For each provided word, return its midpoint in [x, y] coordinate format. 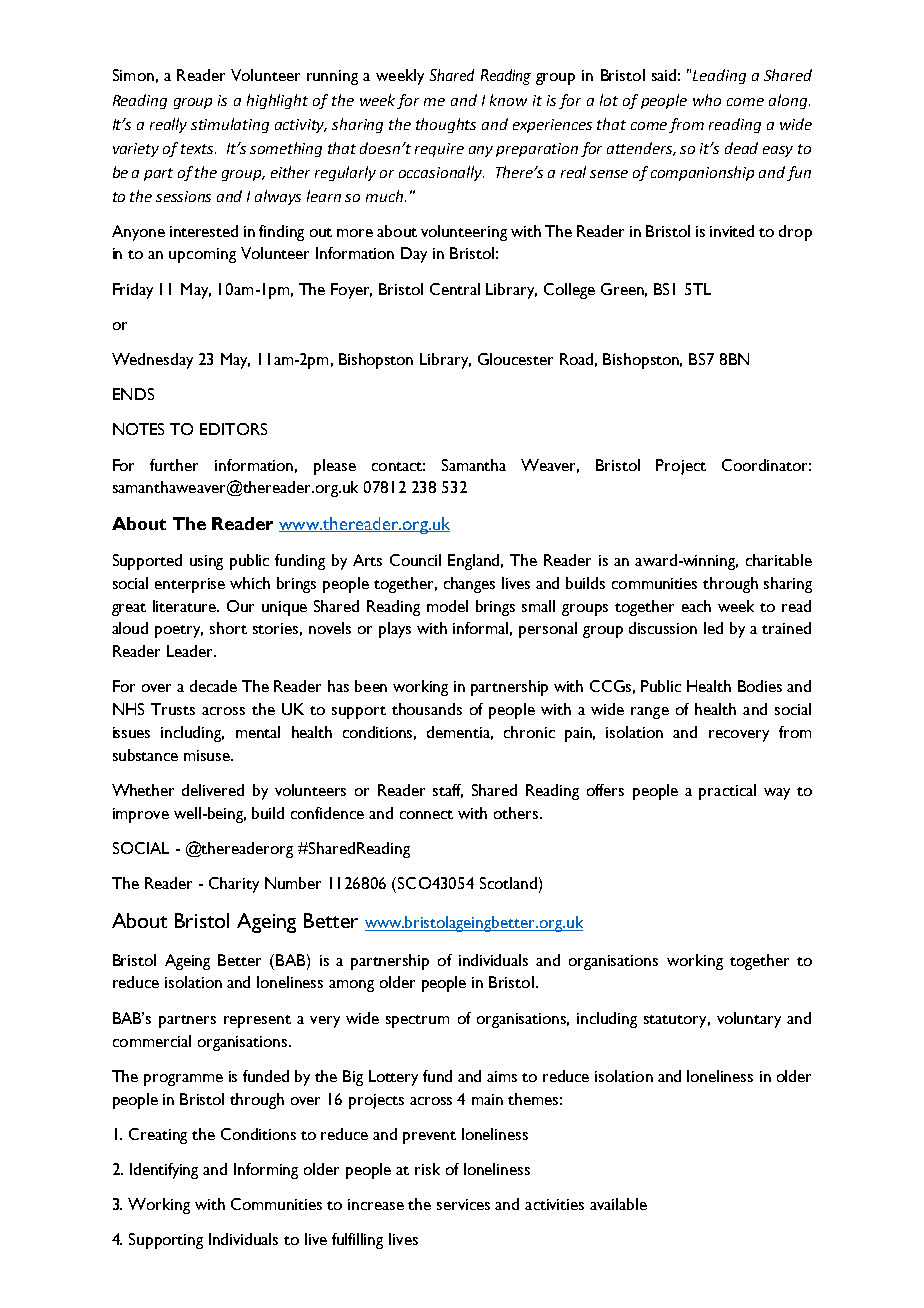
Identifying [164, 1171]
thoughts [446, 125]
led [713, 628]
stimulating [230, 125]
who [707, 100]
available [618, 1204]
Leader [191, 651]
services [463, 1204]
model [447, 606]
